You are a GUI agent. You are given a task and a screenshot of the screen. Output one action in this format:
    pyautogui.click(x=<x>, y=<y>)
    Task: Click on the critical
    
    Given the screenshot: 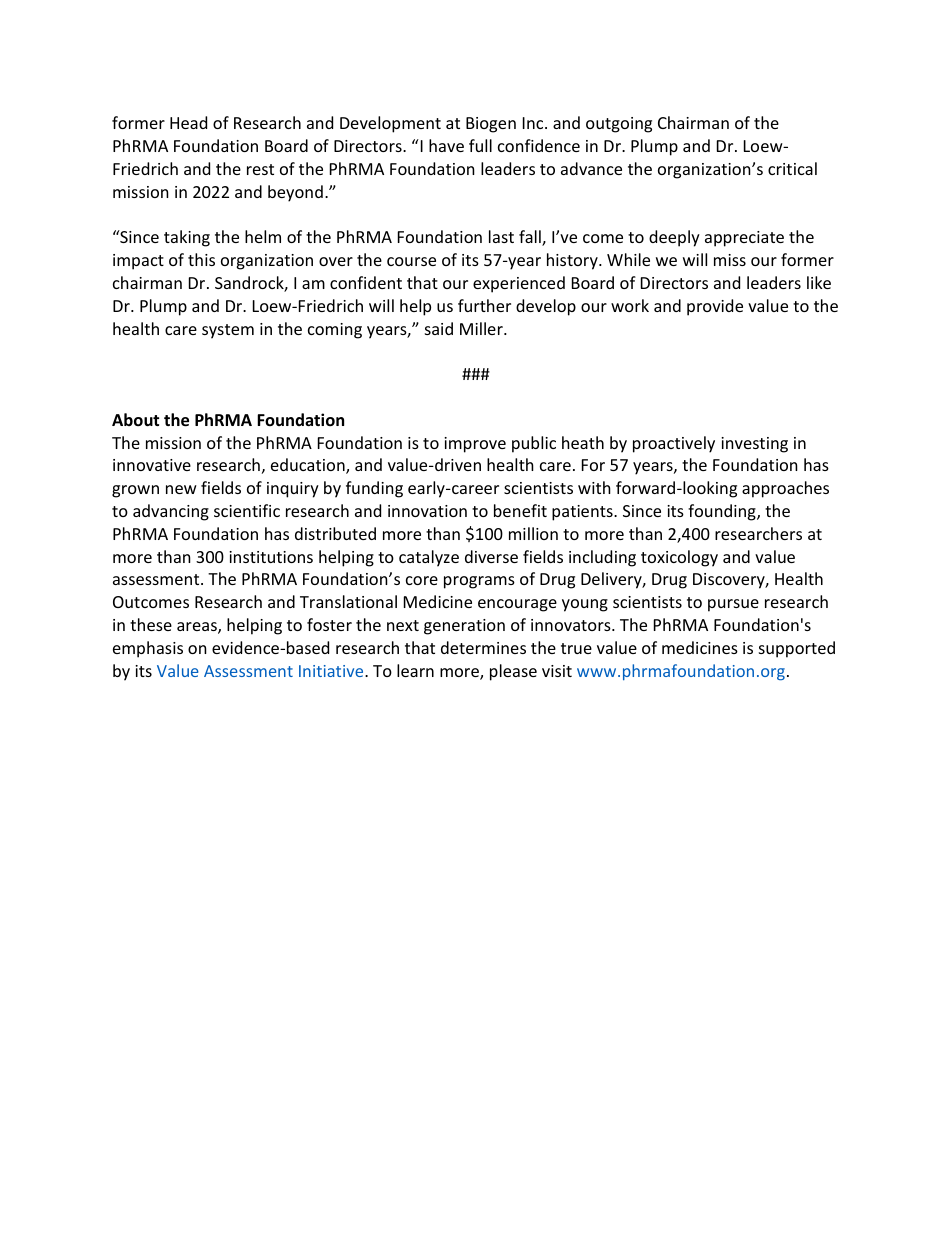 What is the action you would take?
    pyautogui.click(x=792, y=168)
